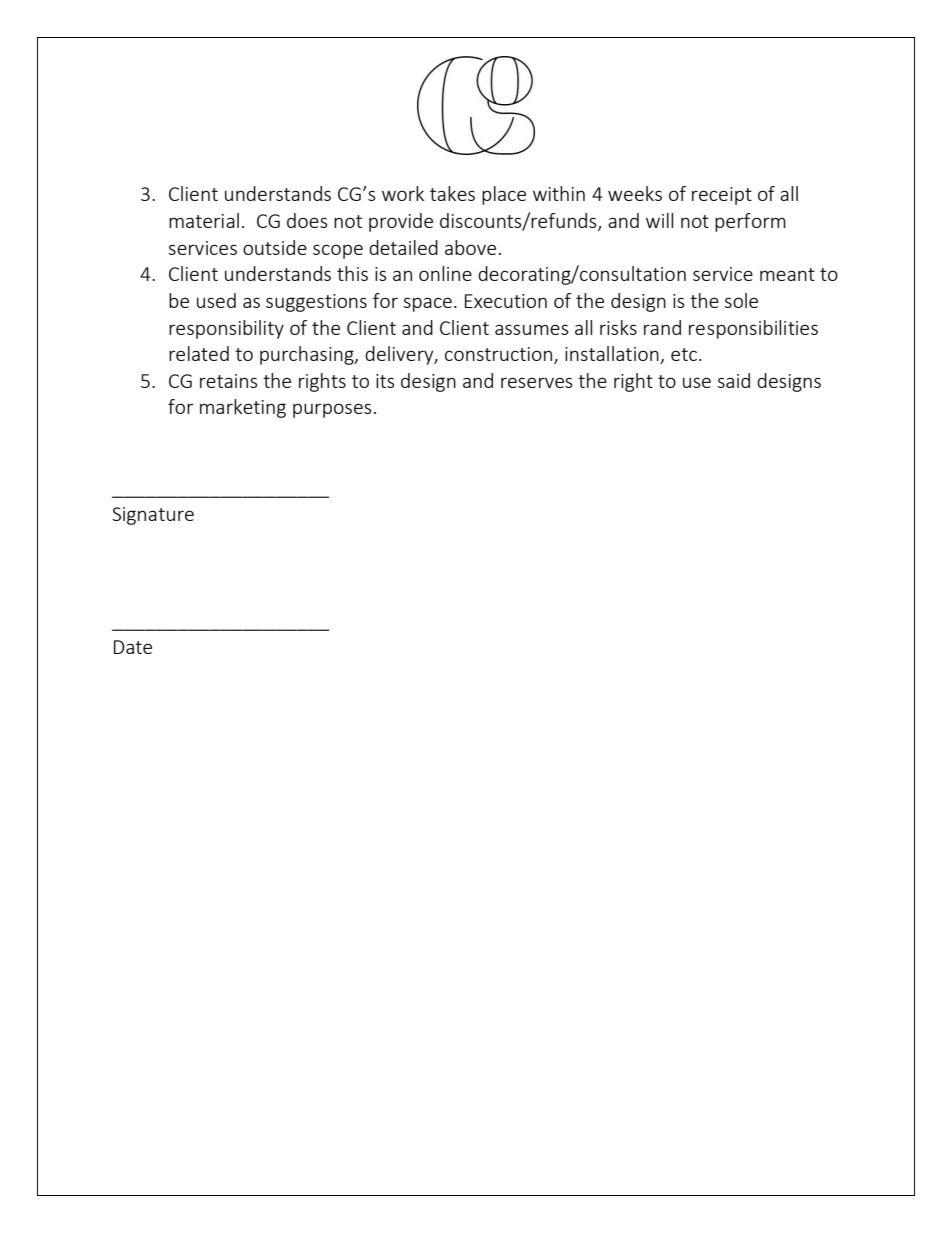 The image size is (952, 1233). Describe the element at coordinates (722, 196) in the page. I see `receipt` at that location.
